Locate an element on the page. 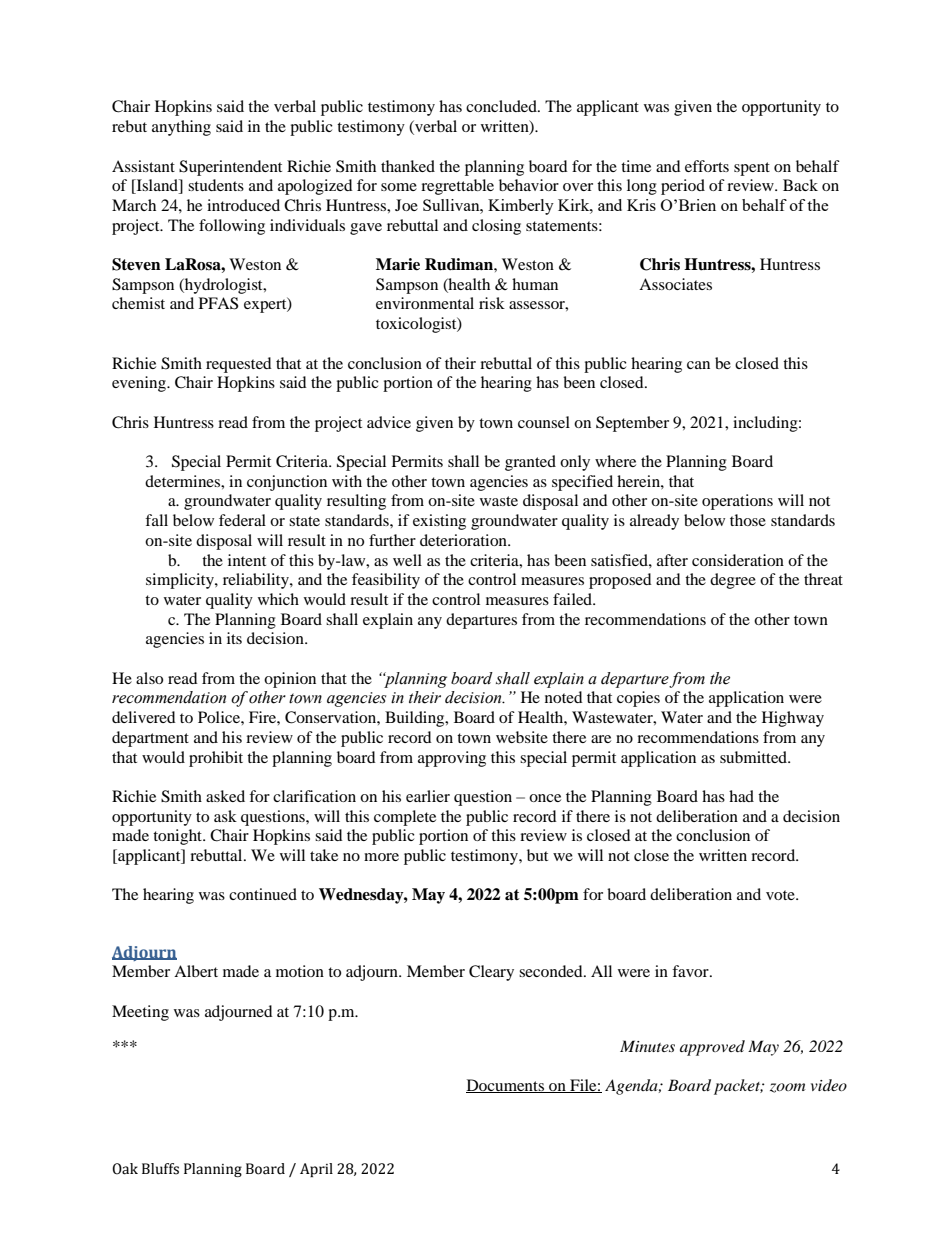  zoom is located at coordinates (787, 1088).
